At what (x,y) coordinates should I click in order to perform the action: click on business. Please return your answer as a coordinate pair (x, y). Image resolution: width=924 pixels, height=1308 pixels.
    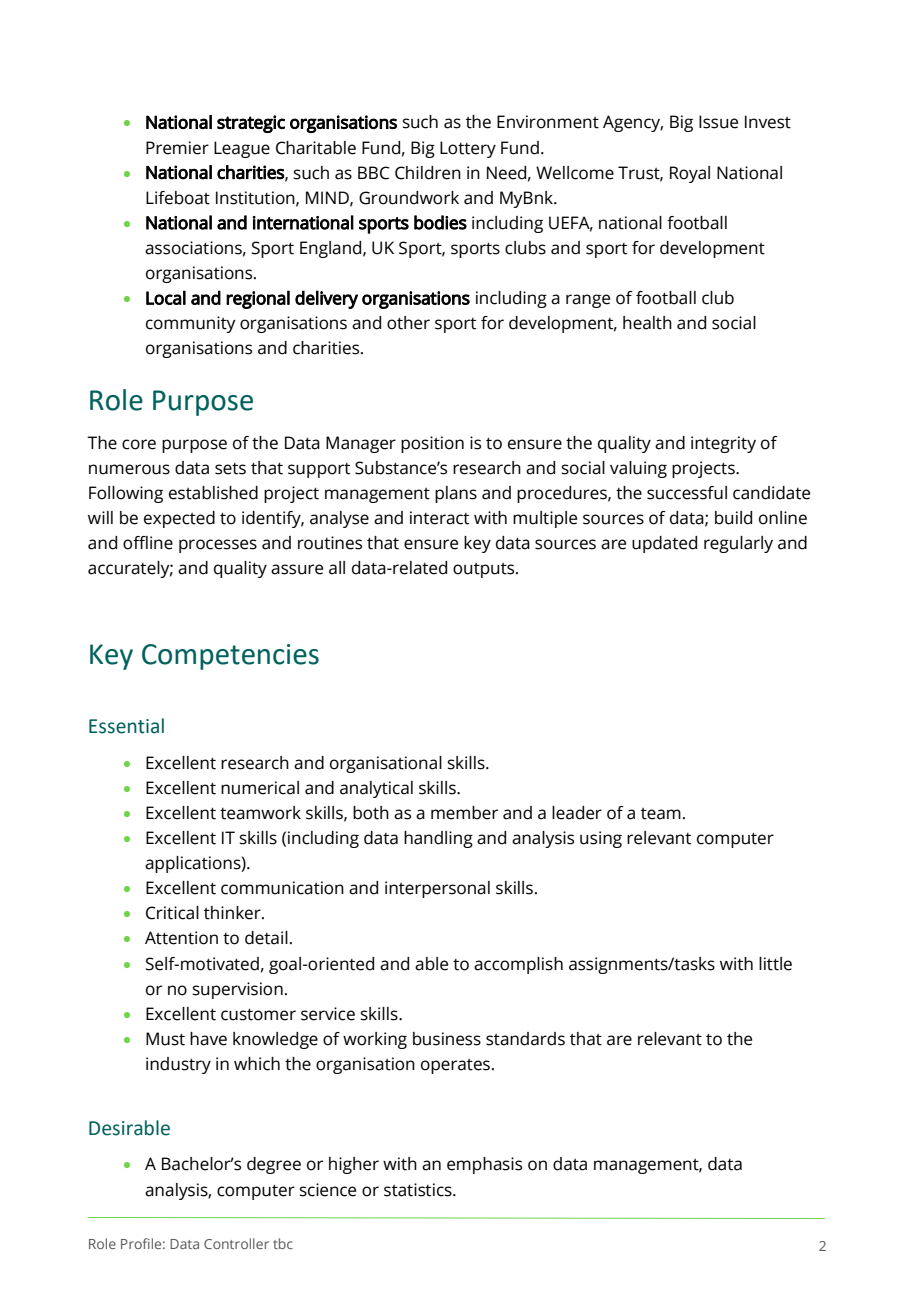
    Looking at the image, I should click on (447, 1039).
